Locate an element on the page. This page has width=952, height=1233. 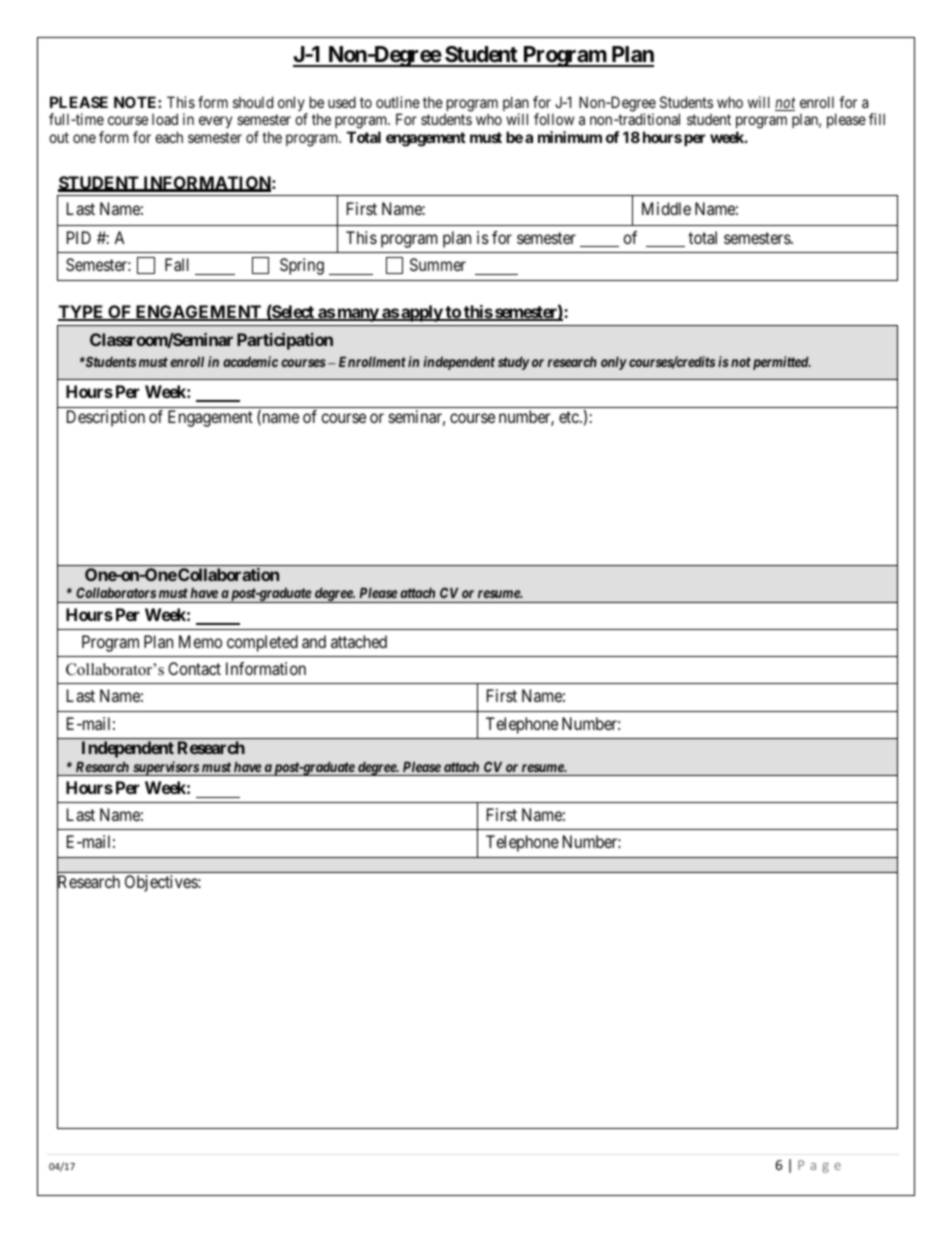
Memo is located at coordinates (200, 641).
